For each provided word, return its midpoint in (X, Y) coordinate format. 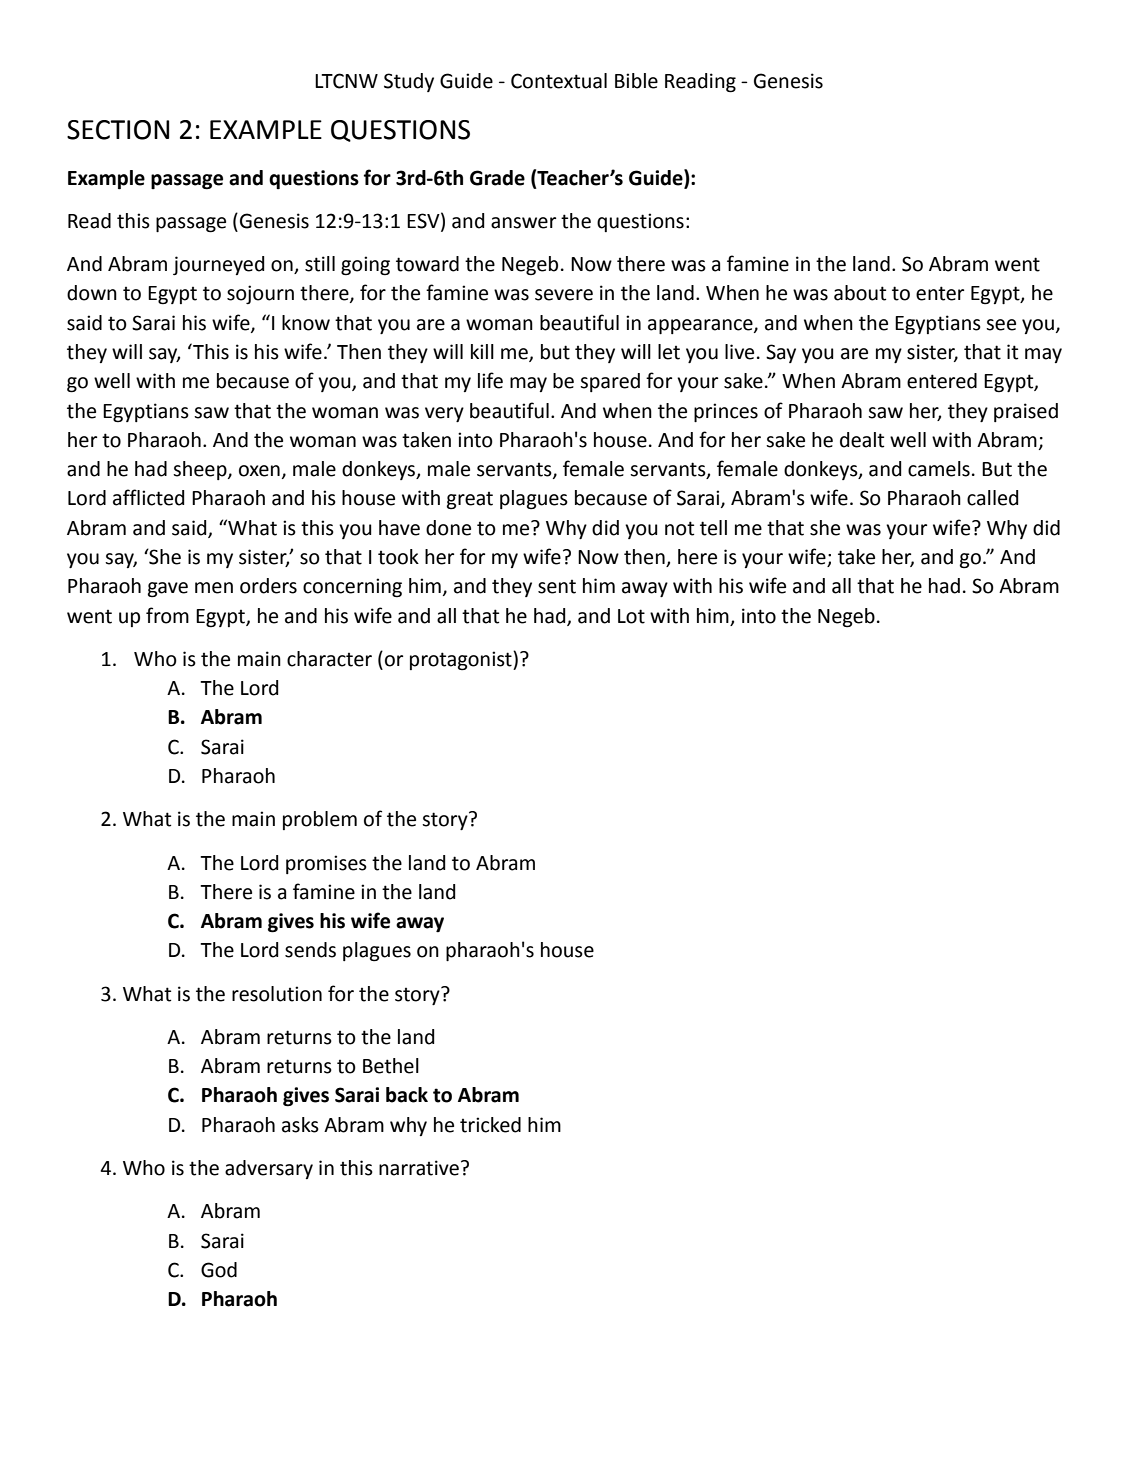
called (992, 498)
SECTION (118, 130)
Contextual (559, 81)
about (860, 293)
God (219, 1270)
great (470, 501)
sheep (201, 470)
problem (320, 820)
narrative (419, 1168)
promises (326, 864)
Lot (631, 616)
